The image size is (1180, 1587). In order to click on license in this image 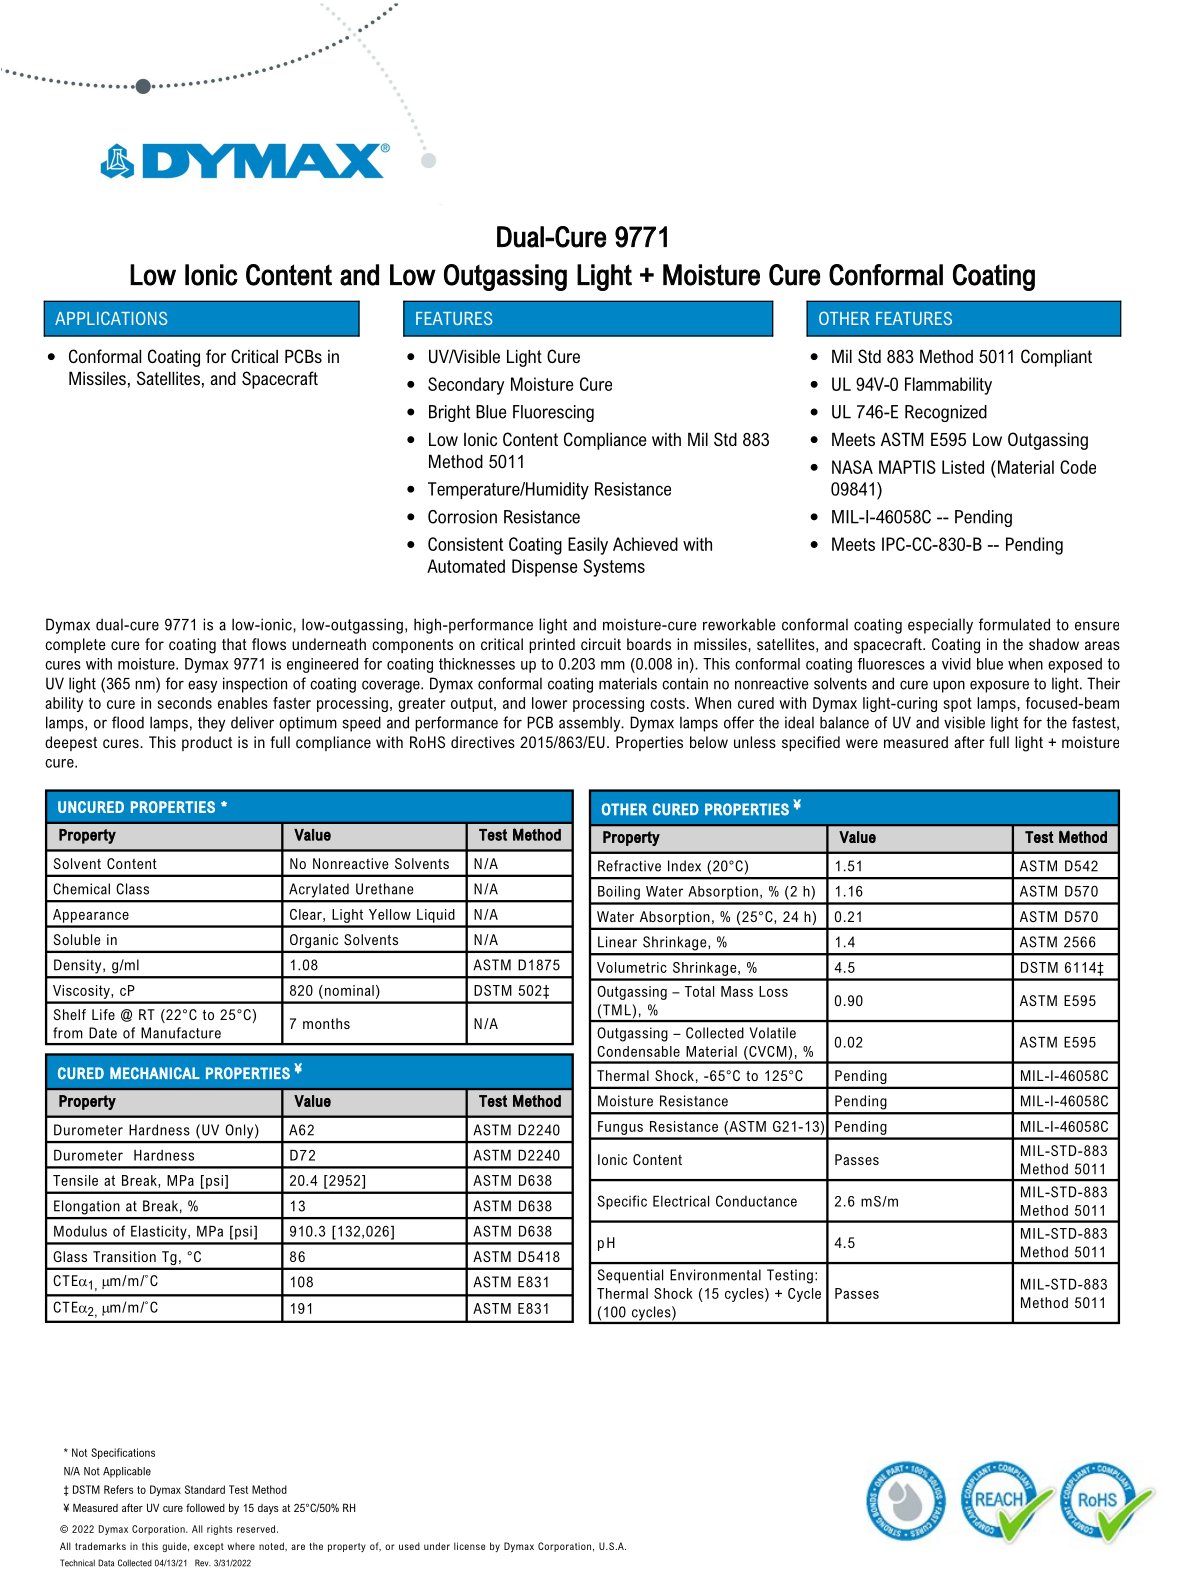, I will do `click(469, 1546)`.
